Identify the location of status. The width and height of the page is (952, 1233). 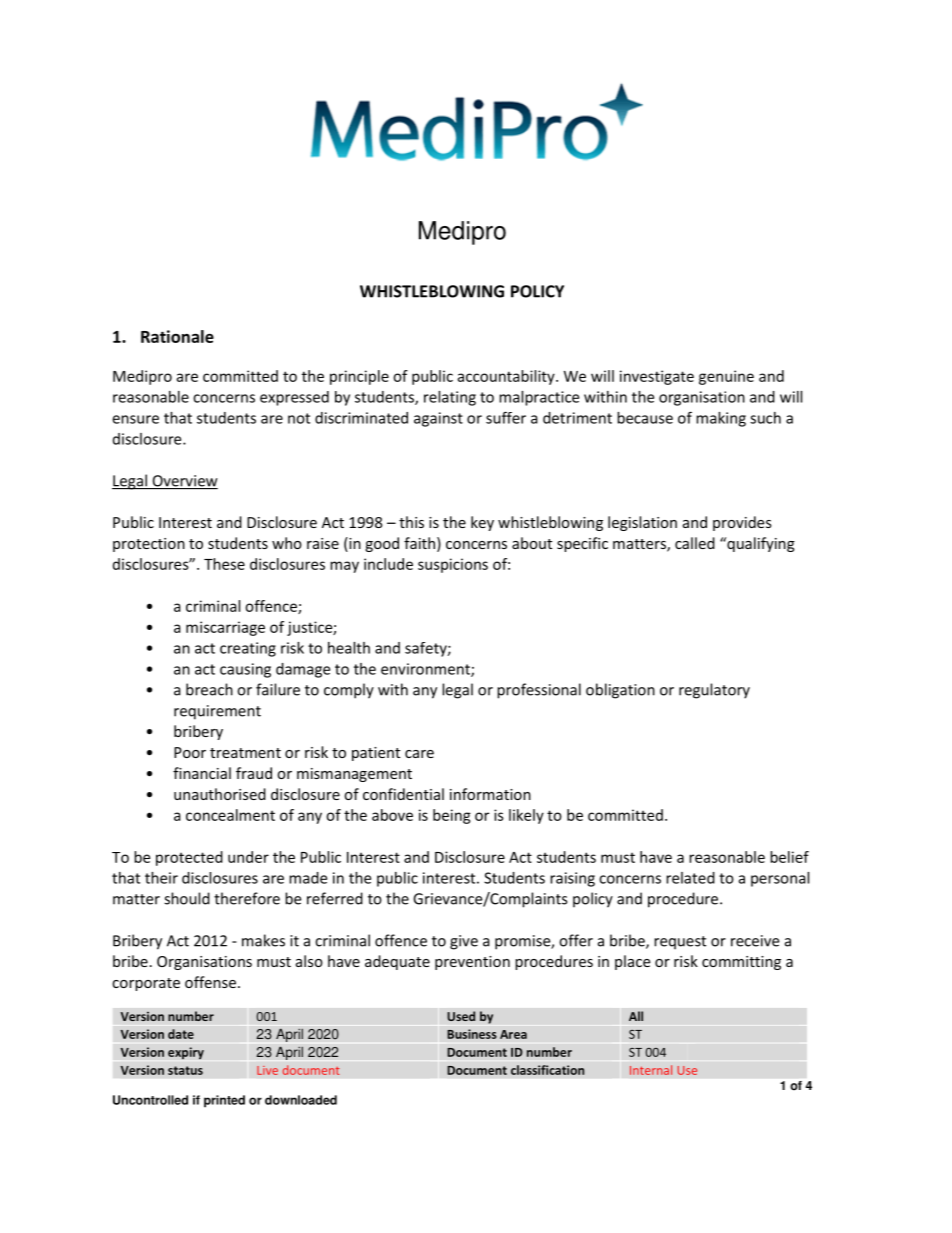
(185, 1070).
